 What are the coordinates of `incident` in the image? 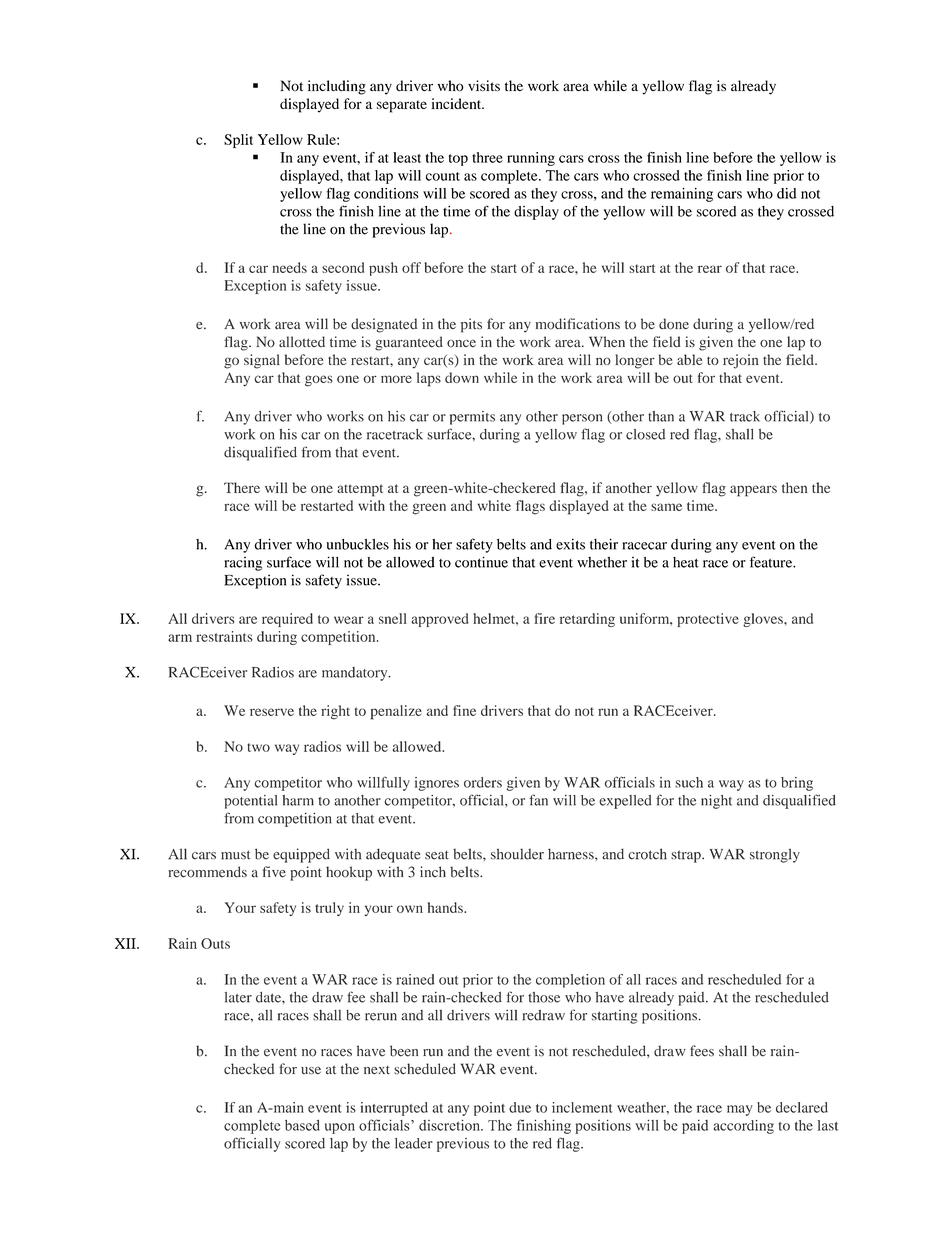 It's located at (457, 103).
